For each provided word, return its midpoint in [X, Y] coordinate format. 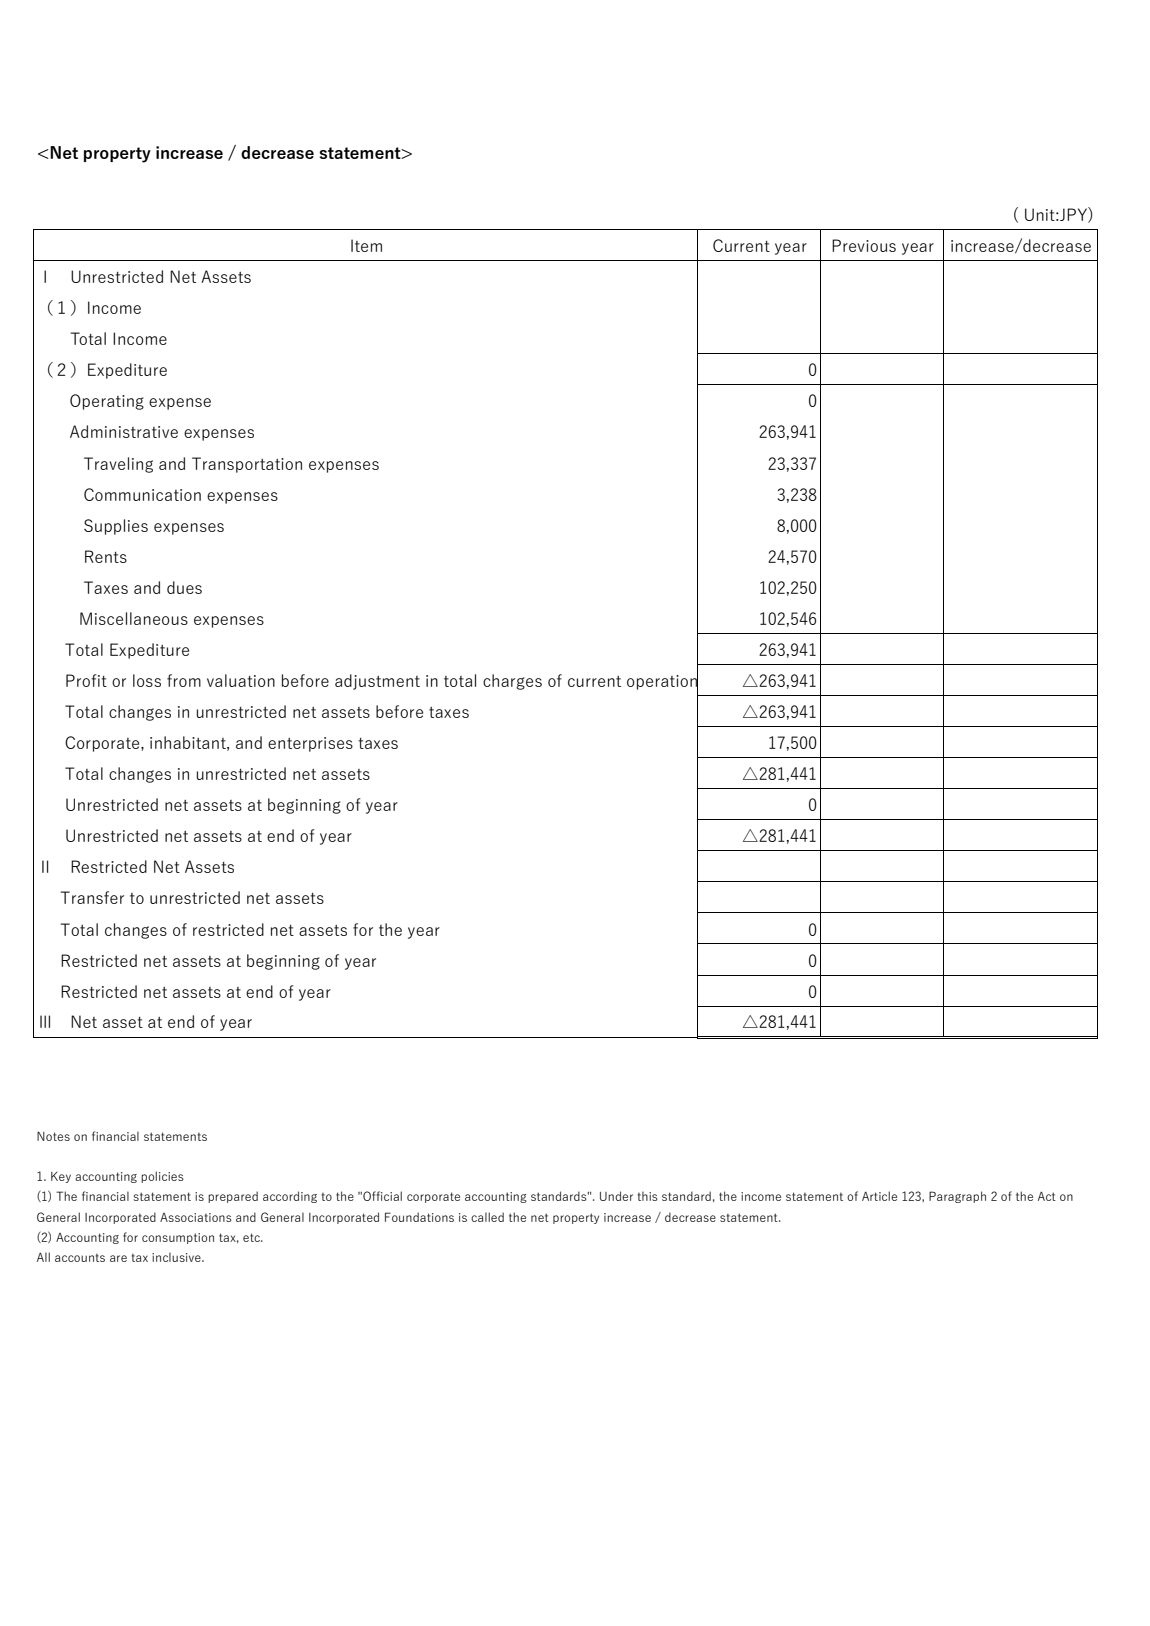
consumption [178, 1238]
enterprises [310, 744]
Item [366, 245]
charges [512, 682]
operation [662, 682]
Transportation [247, 465]
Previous [864, 245]
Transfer [92, 897]
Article [879, 1196]
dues [184, 587]
